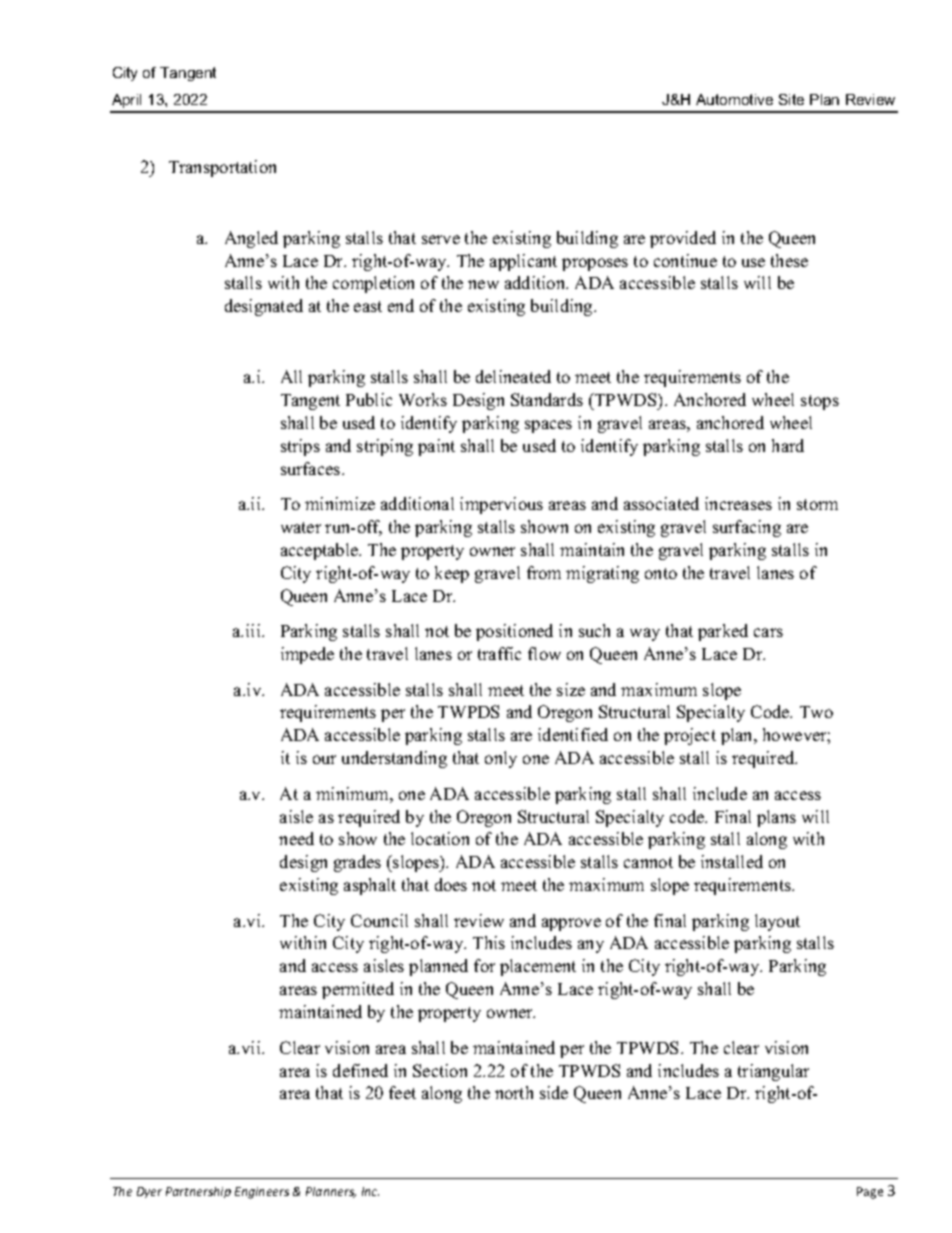  Describe the element at coordinates (222, 168) in the page. I see `Transportation` at that location.
